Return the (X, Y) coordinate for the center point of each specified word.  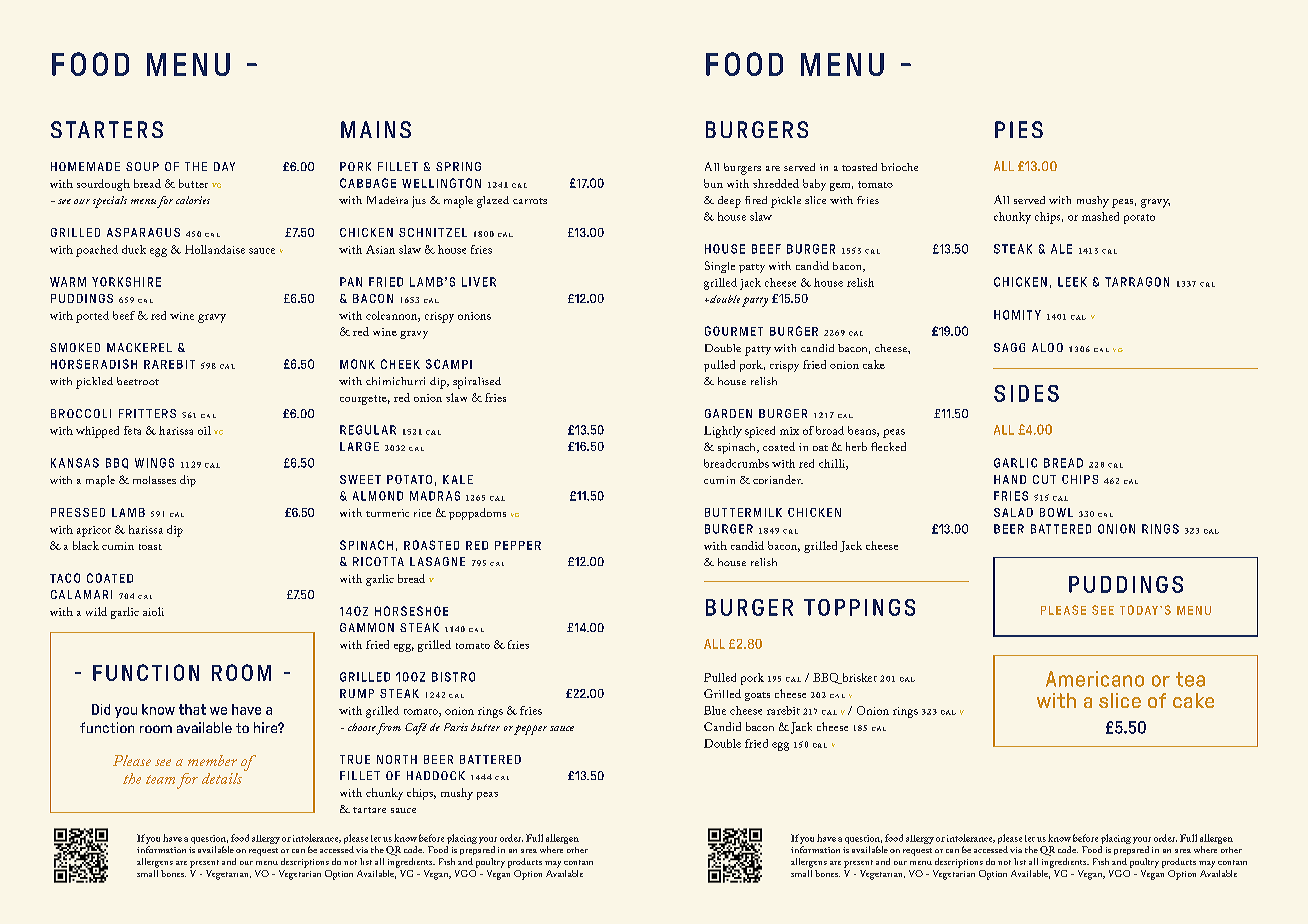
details (222, 778)
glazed (493, 202)
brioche (899, 167)
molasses (154, 480)
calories (193, 200)
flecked (888, 446)
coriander (778, 479)
